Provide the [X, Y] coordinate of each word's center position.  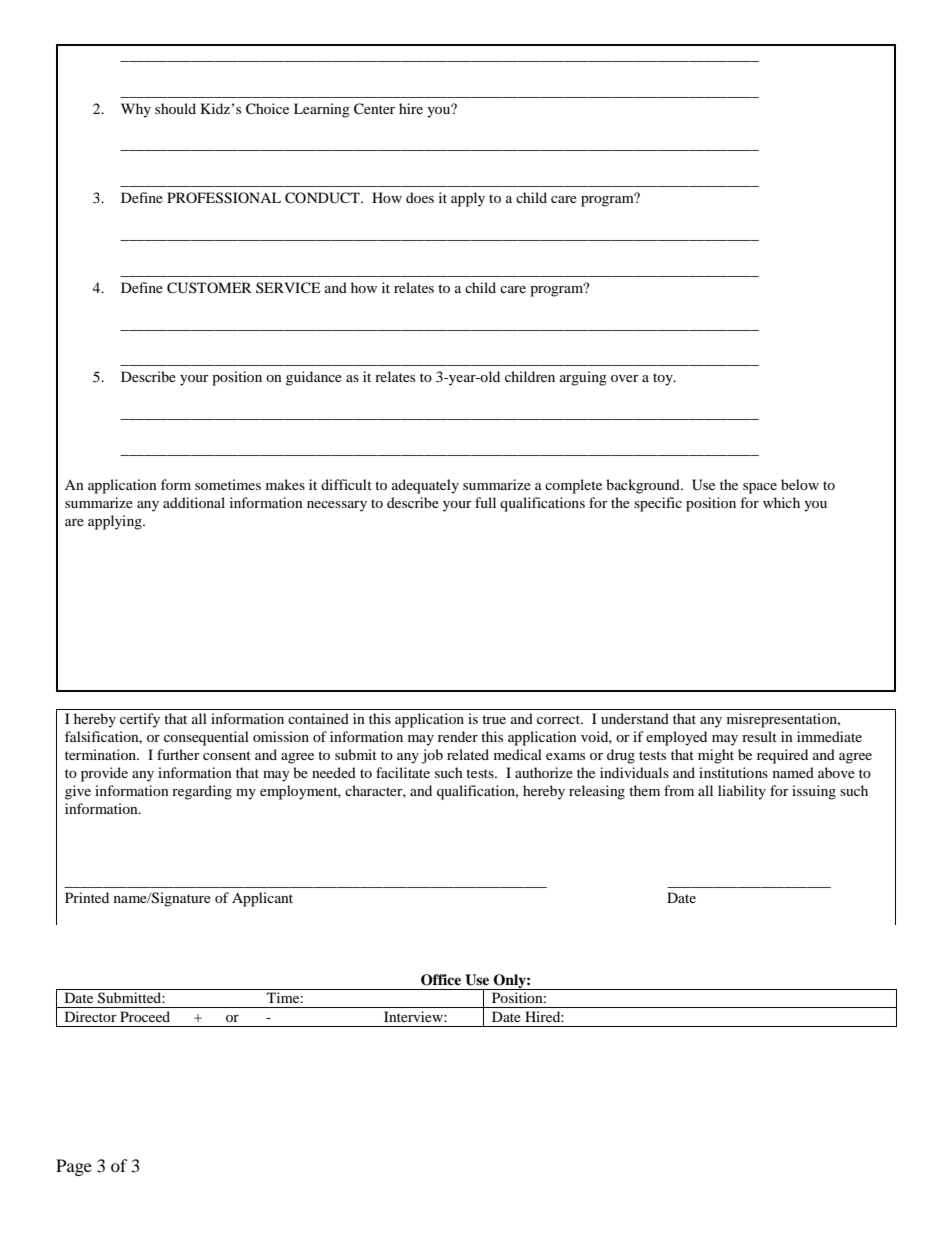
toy [664, 379]
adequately [425, 486]
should [175, 108]
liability [742, 792]
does [420, 197]
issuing [814, 792]
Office [441, 980]
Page [74, 1167]
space [760, 488]
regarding [202, 792]
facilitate [403, 772]
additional [194, 502]
